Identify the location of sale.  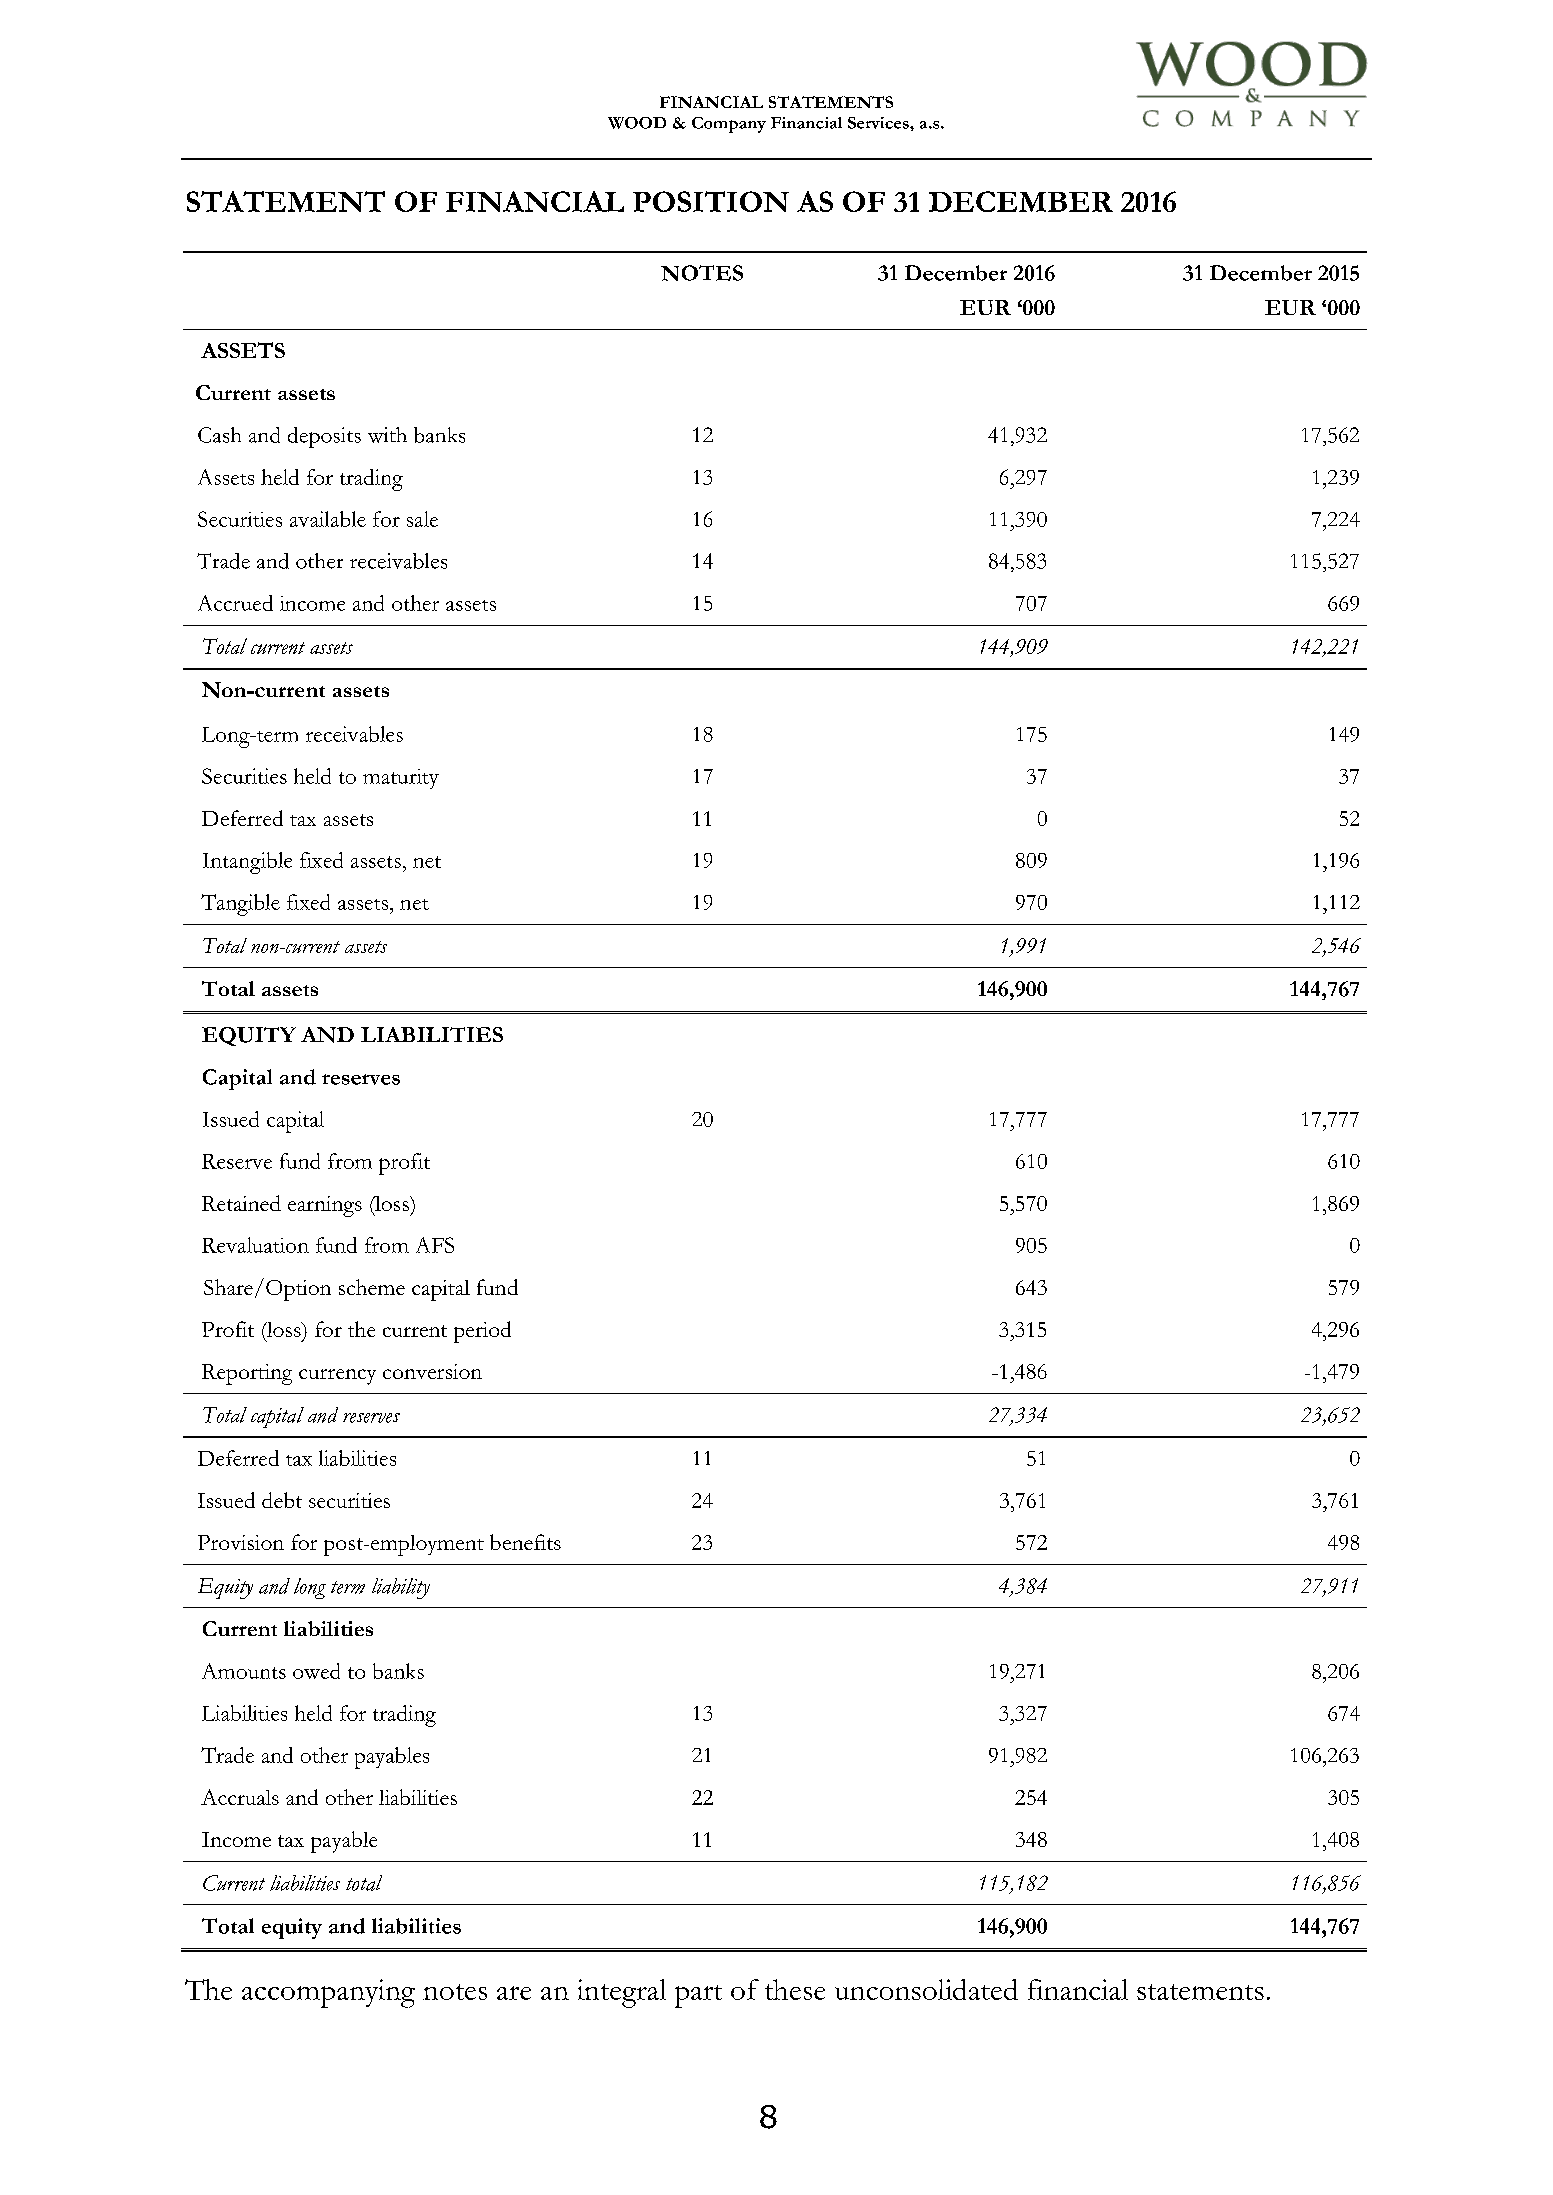
(422, 519).
